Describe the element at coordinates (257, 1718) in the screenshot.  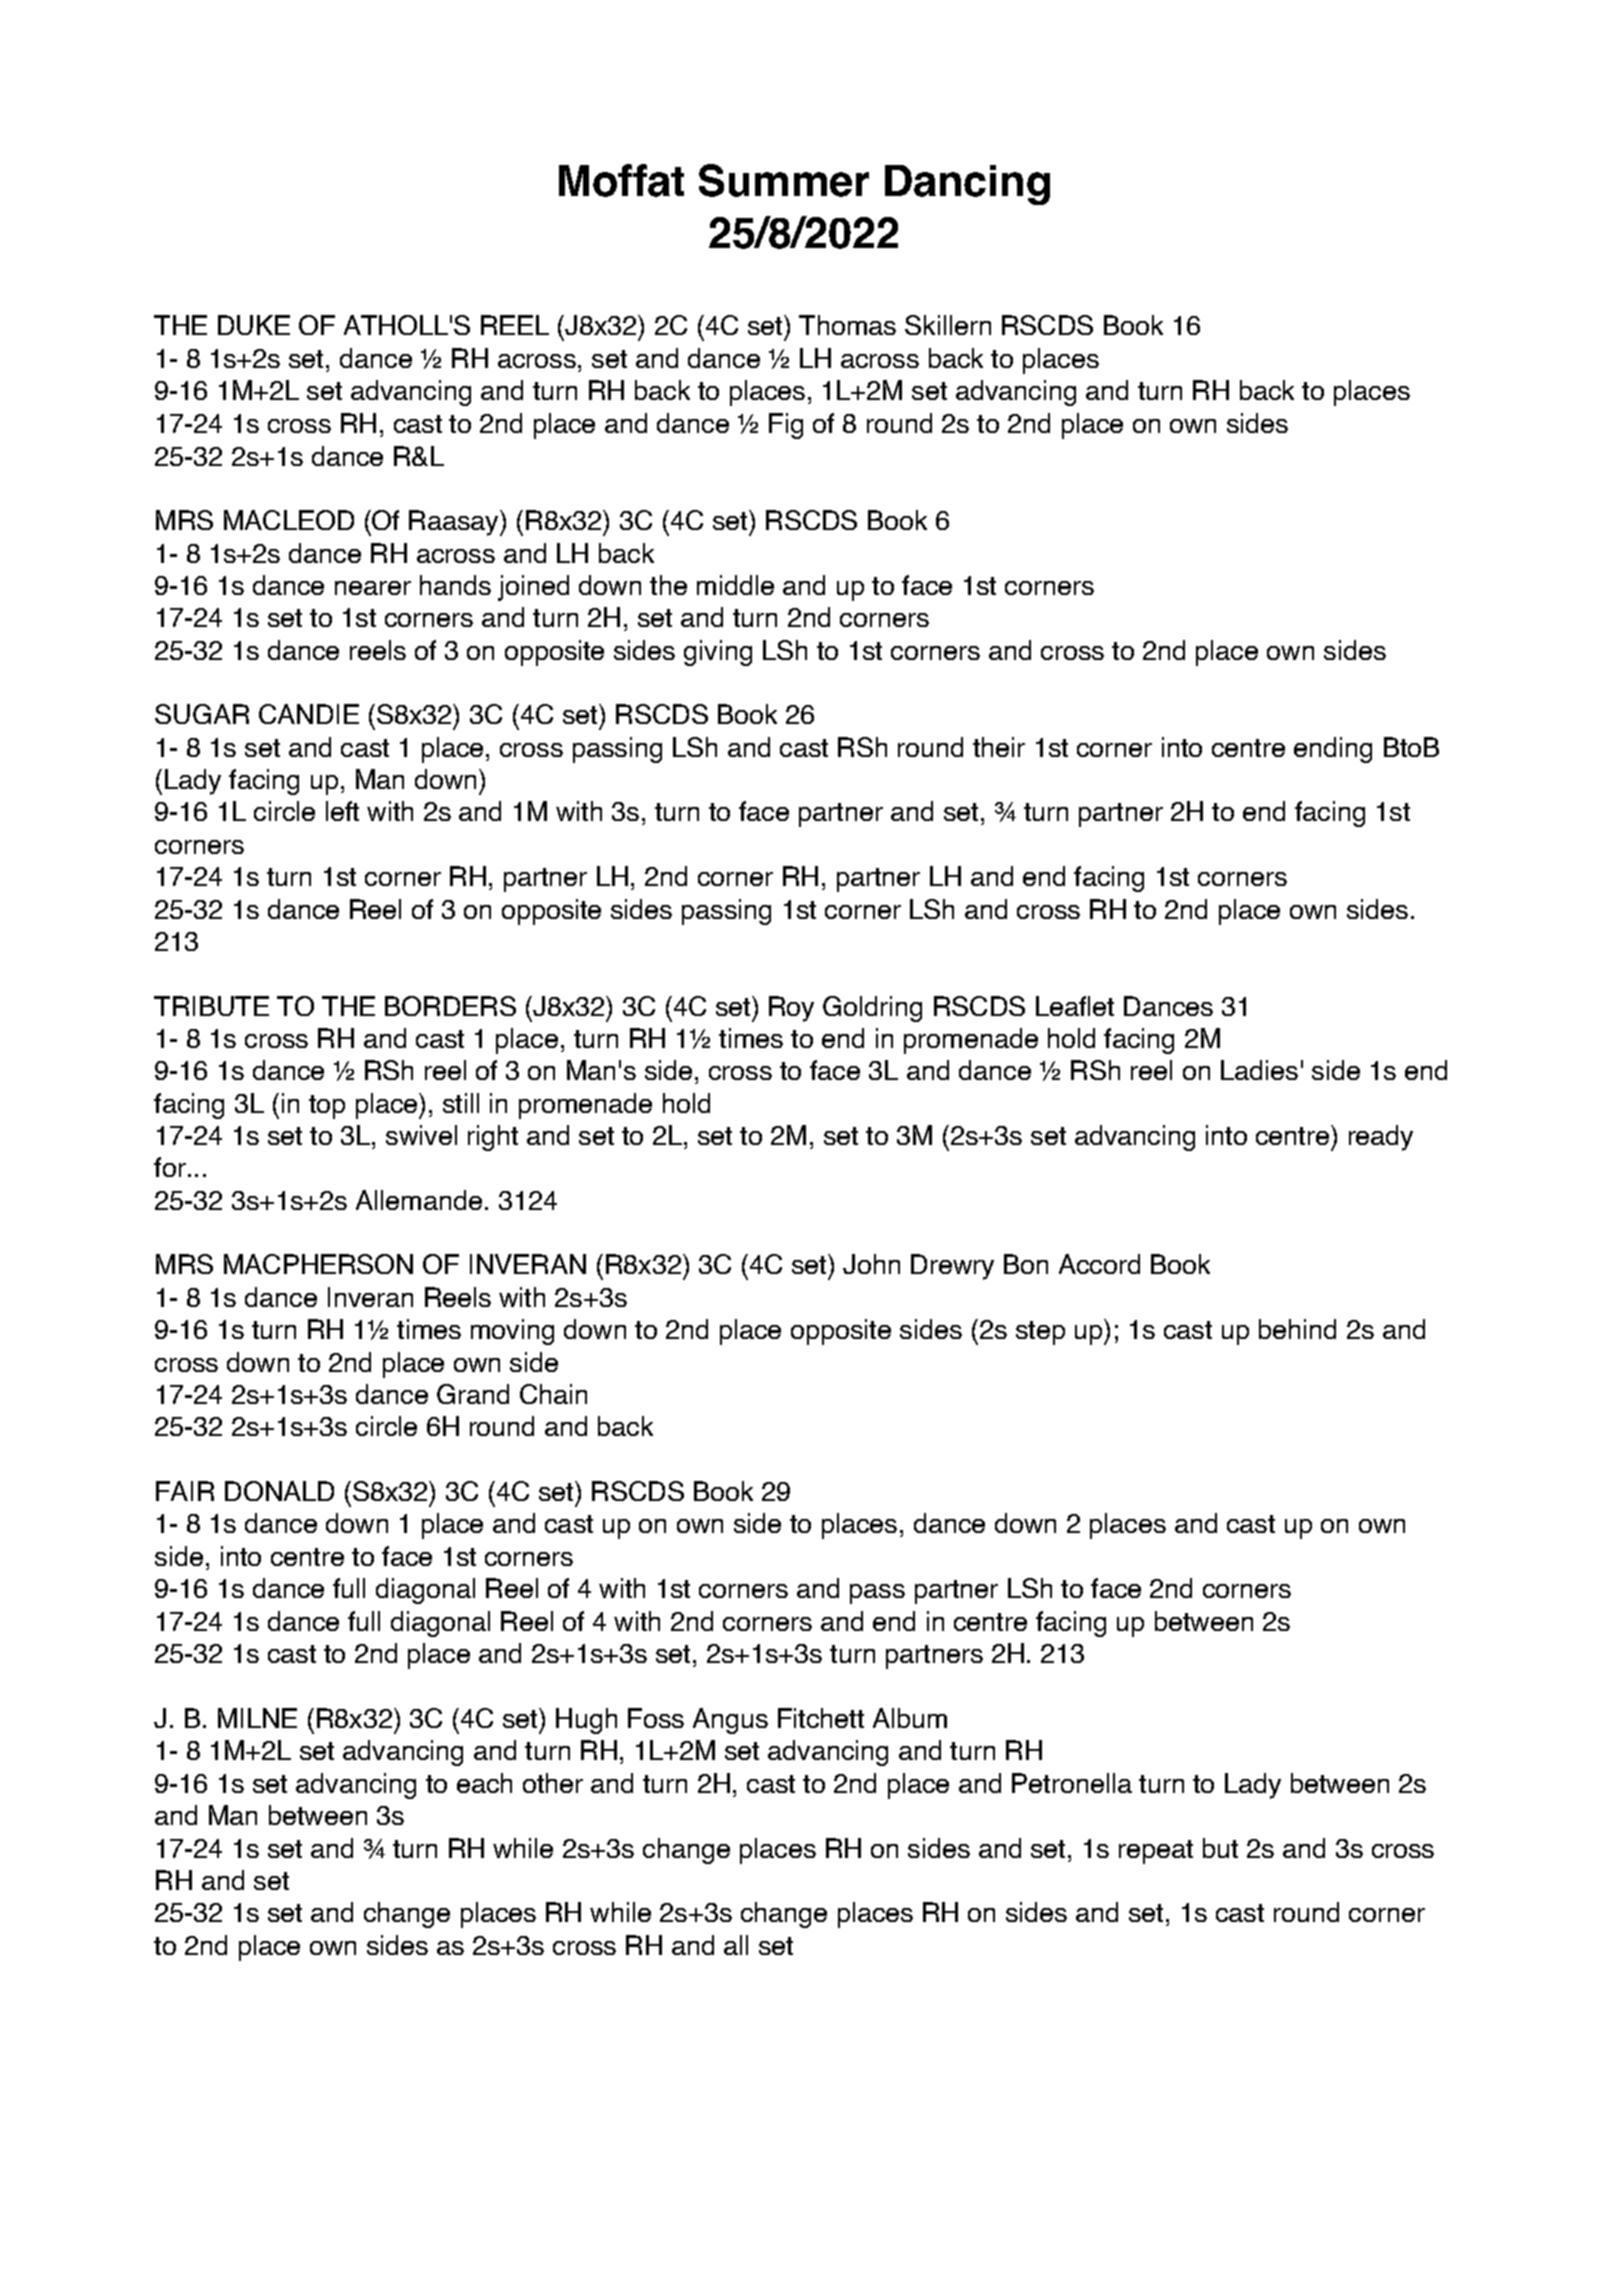
I see `MILNE` at that location.
